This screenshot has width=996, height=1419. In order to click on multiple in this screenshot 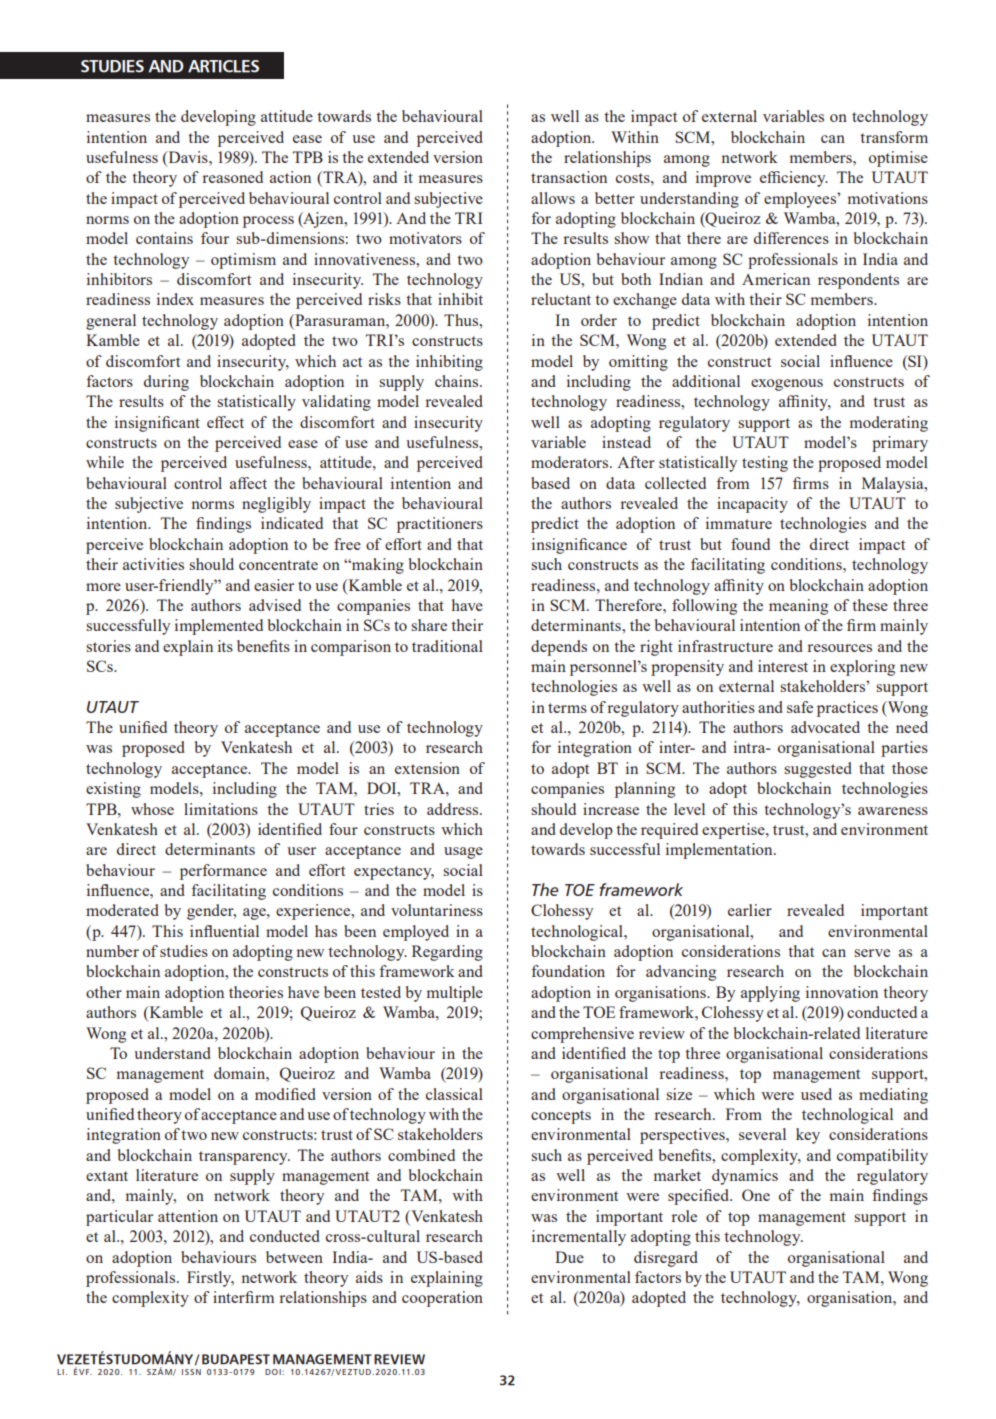, I will do `click(455, 994)`.
